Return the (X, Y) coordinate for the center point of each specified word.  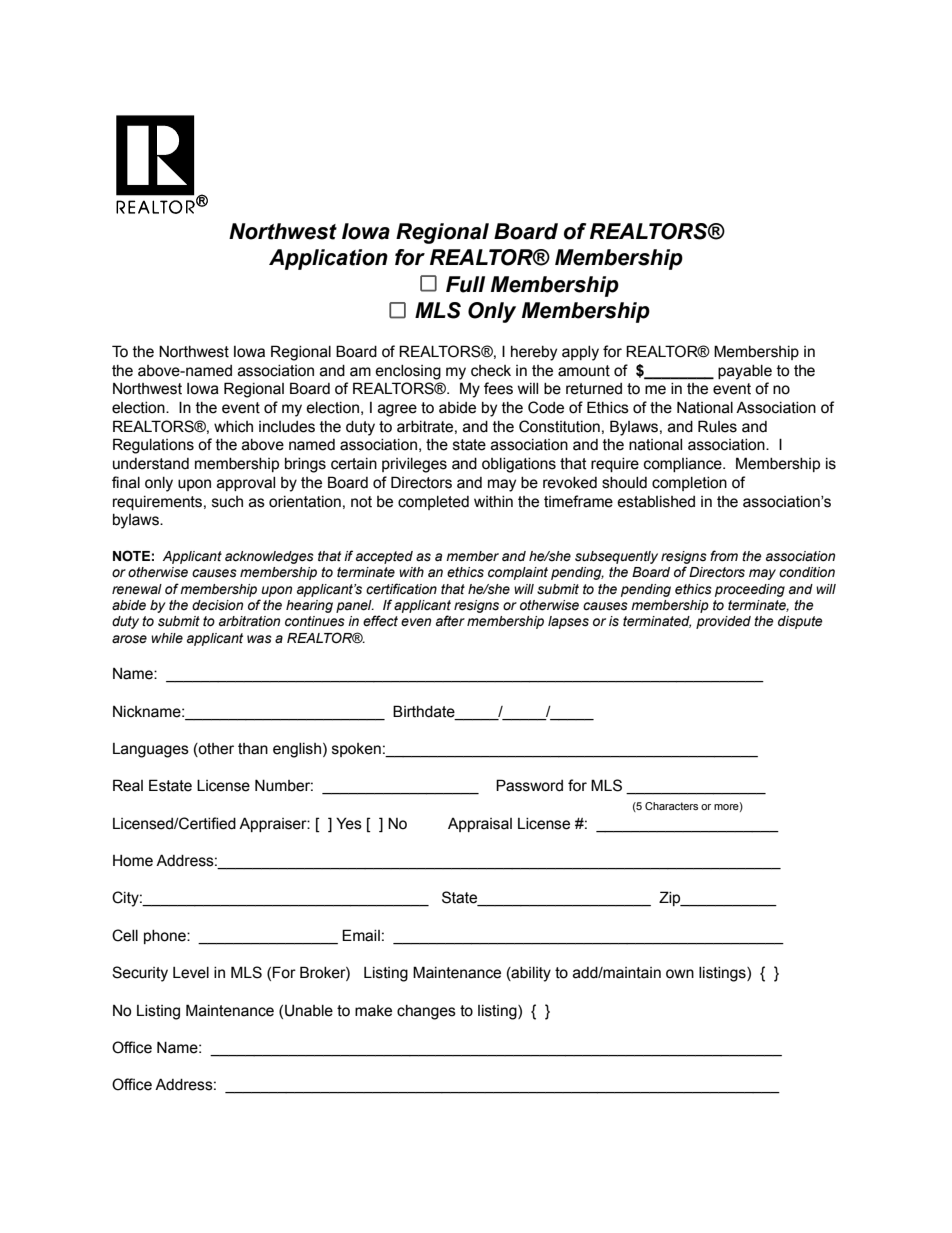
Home (133, 861)
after (450, 621)
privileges (414, 465)
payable (745, 372)
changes (426, 1012)
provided (723, 622)
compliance (684, 465)
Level (191, 973)
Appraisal (480, 825)
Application (328, 259)
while (167, 638)
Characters (671, 806)
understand (151, 464)
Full (465, 284)
